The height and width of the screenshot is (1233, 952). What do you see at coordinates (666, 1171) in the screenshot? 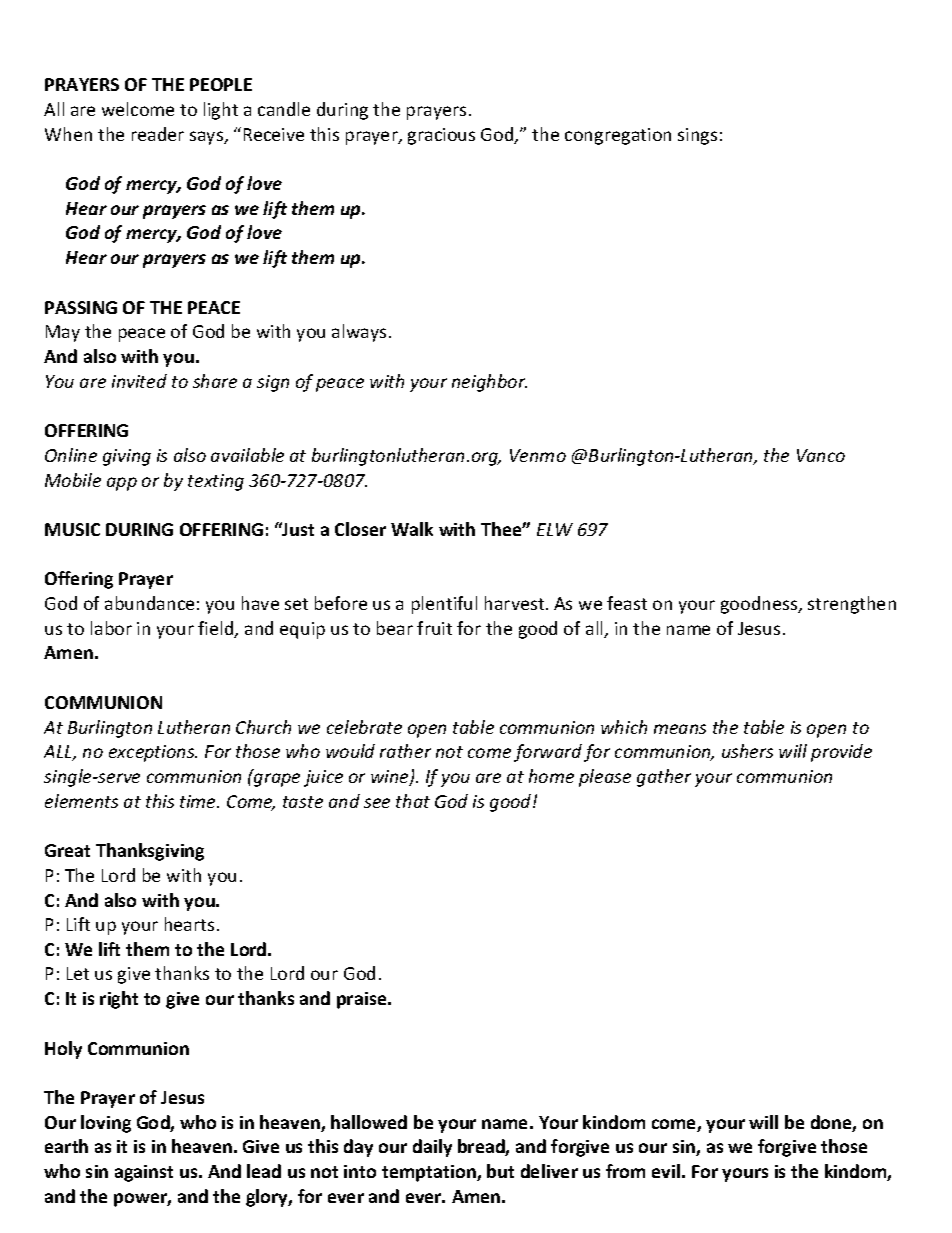
I see `evil` at bounding box center [666, 1171].
